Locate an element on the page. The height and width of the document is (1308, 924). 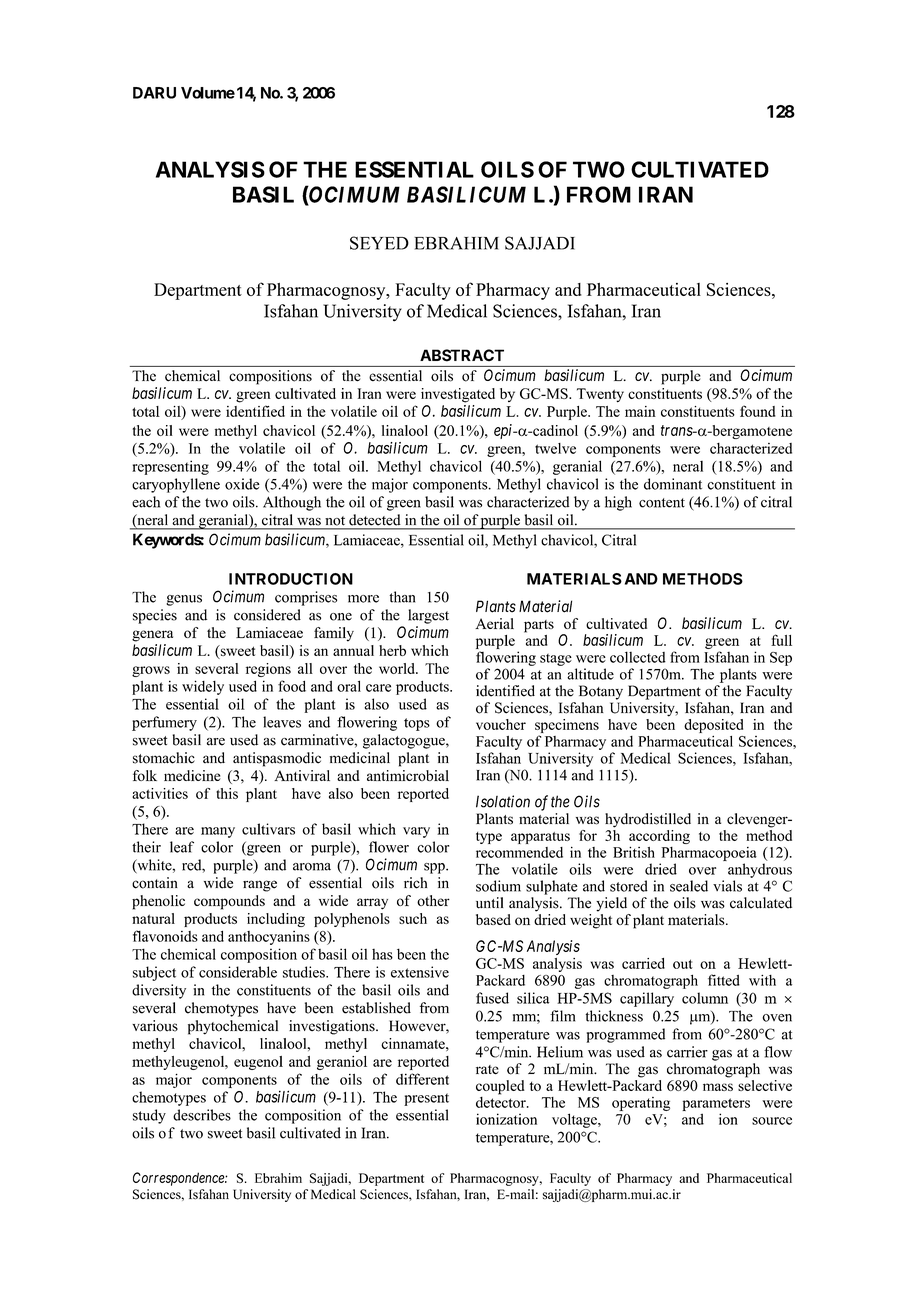
Volume is located at coordinates (208, 93).
